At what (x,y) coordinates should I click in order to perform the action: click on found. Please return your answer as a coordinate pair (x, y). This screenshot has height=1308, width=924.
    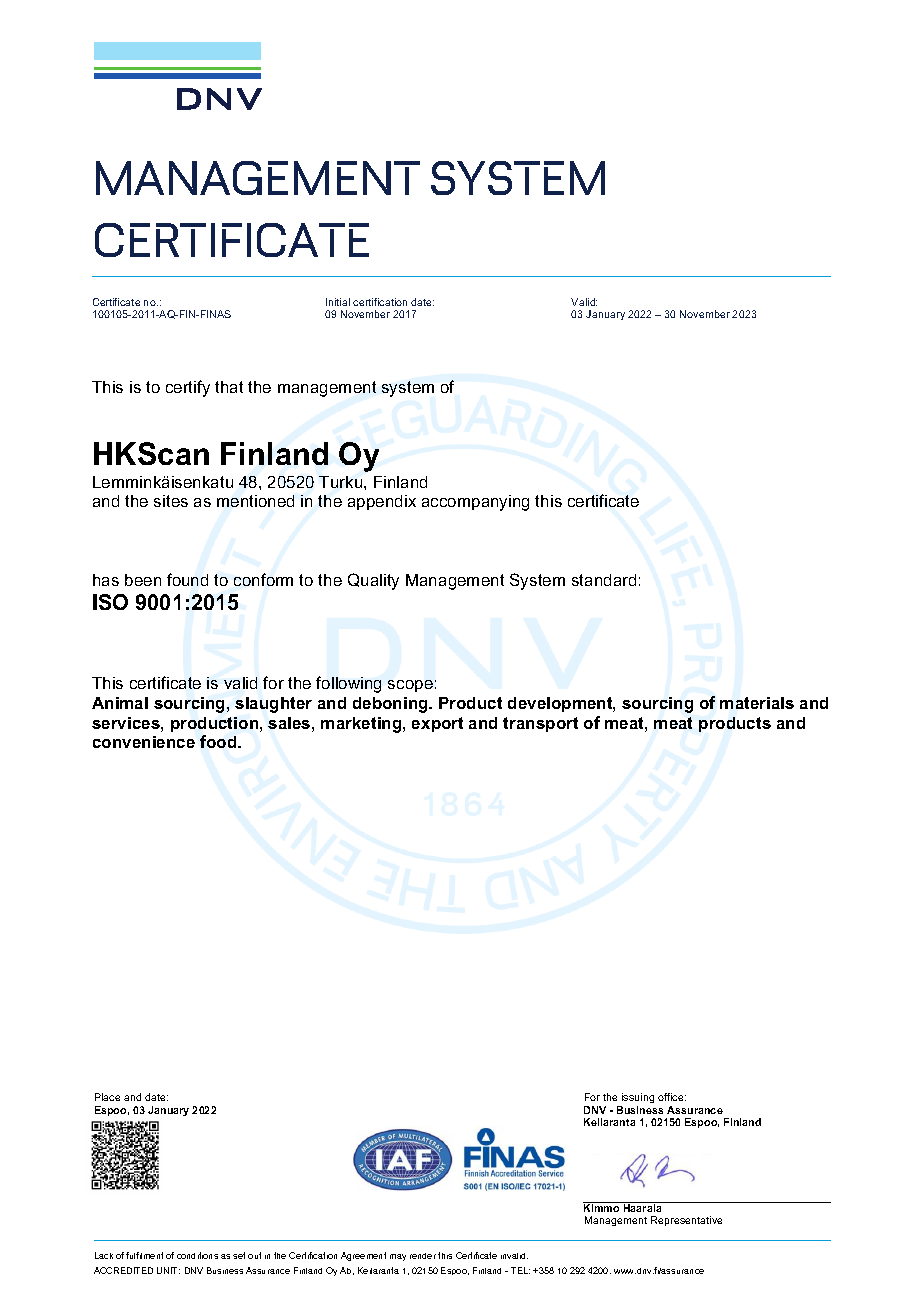
    Looking at the image, I should click on (187, 579).
